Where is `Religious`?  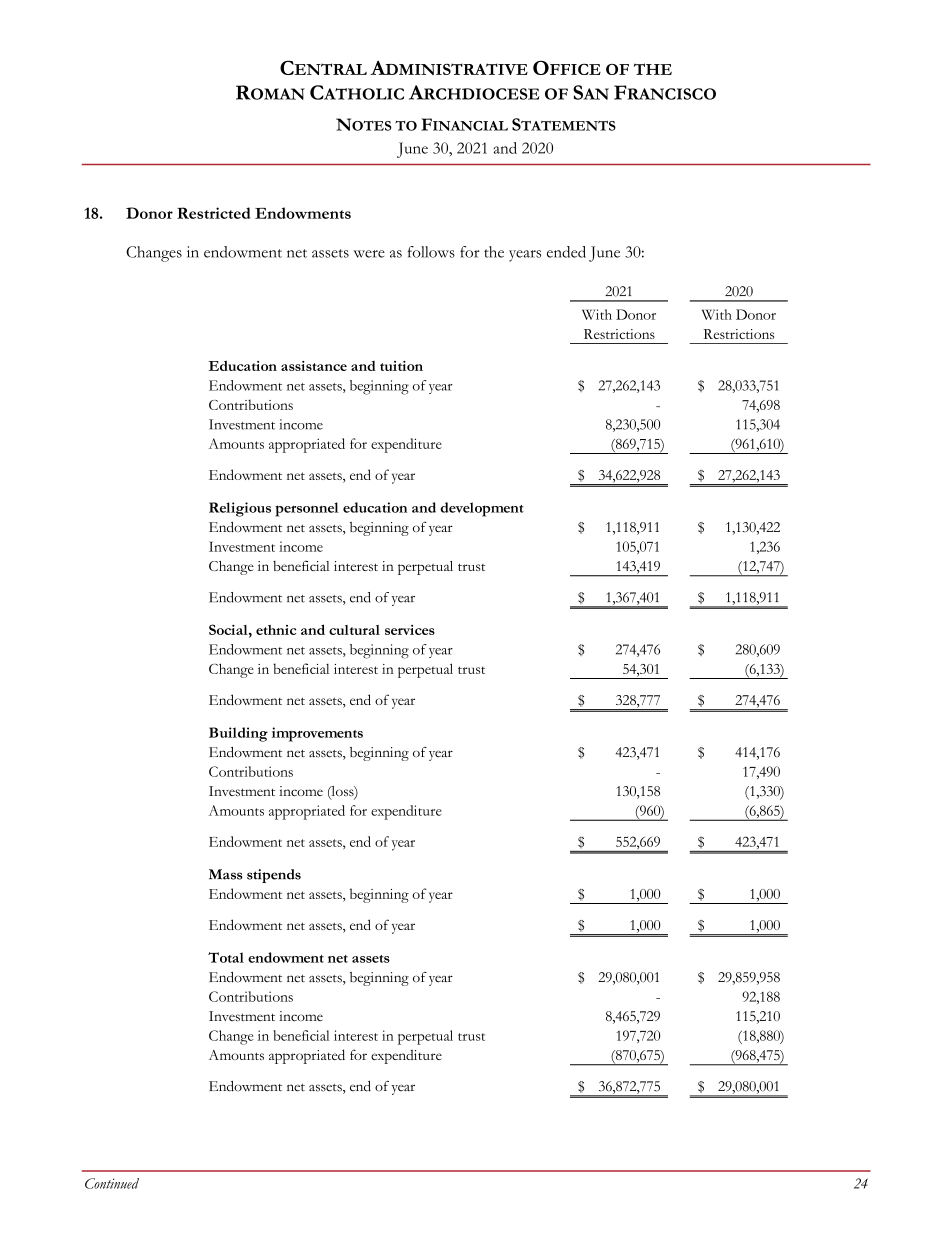 Religious is located at coordinates (240, 509).
